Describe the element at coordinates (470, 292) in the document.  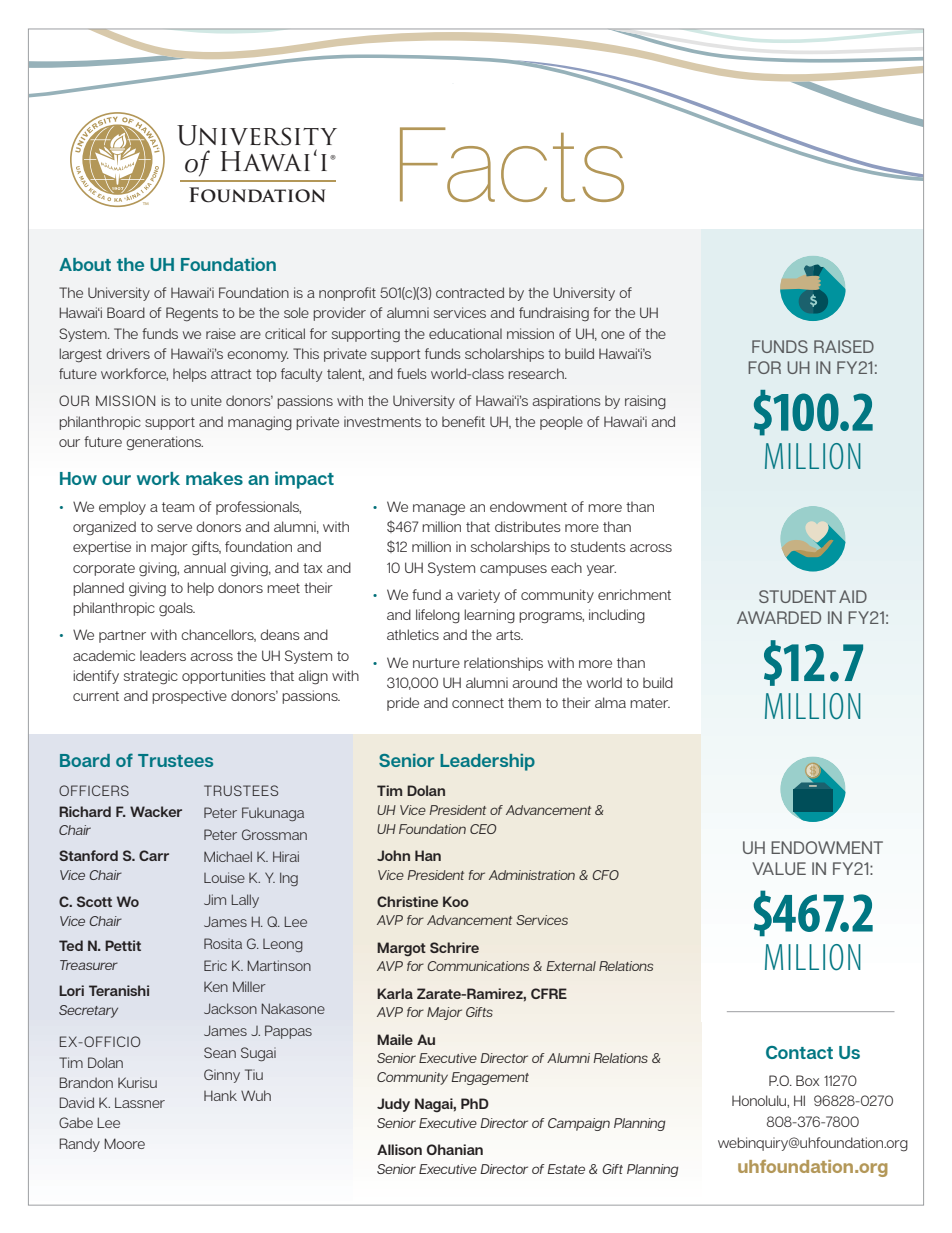
I see `contracted` at that location.
